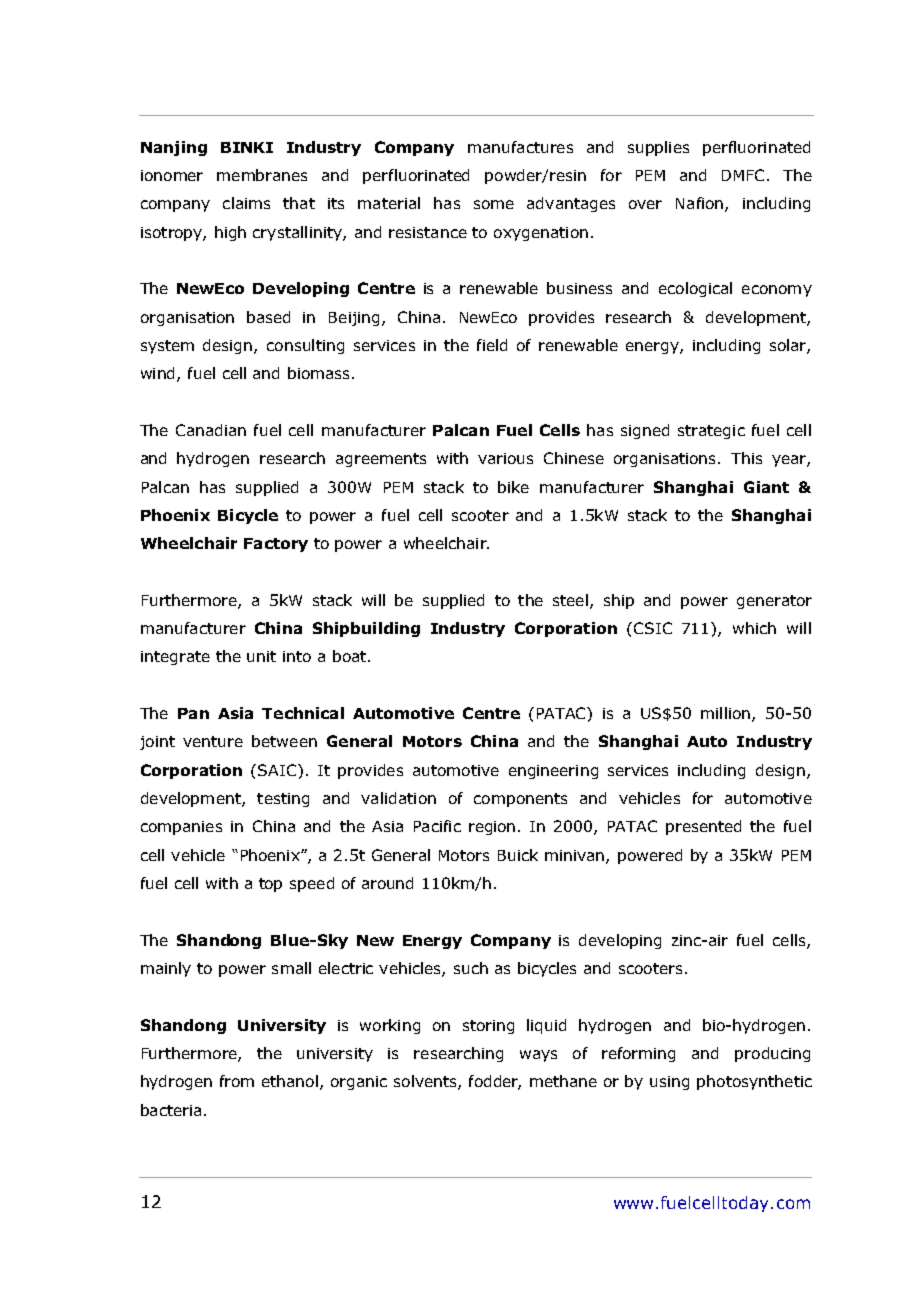 The height and width of the image is (1308, 924). I want to click on field, so click(492, 345).
